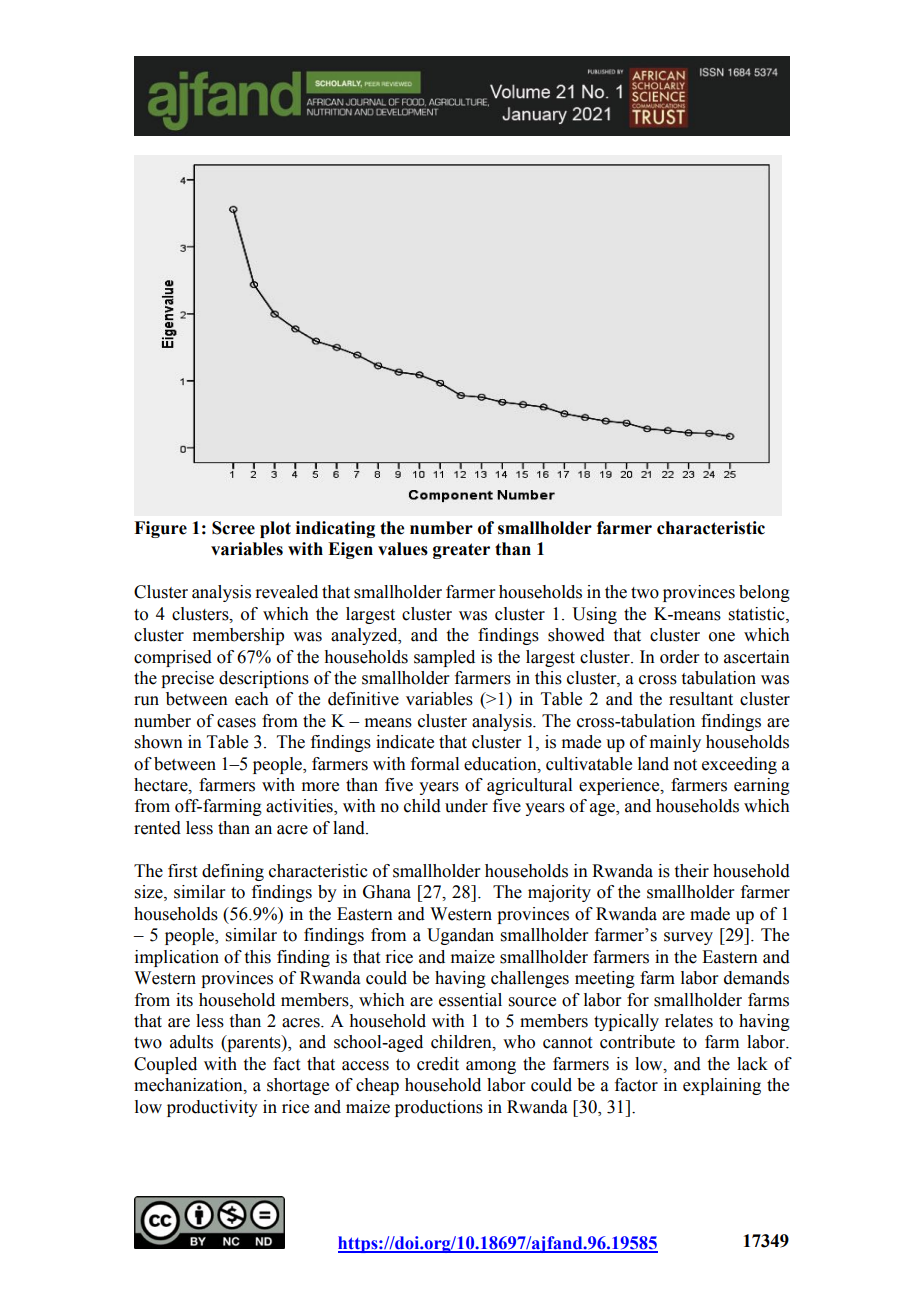 The height and width of the image is (1308, 924). I want to click on explaining, so click(722, 1086).
